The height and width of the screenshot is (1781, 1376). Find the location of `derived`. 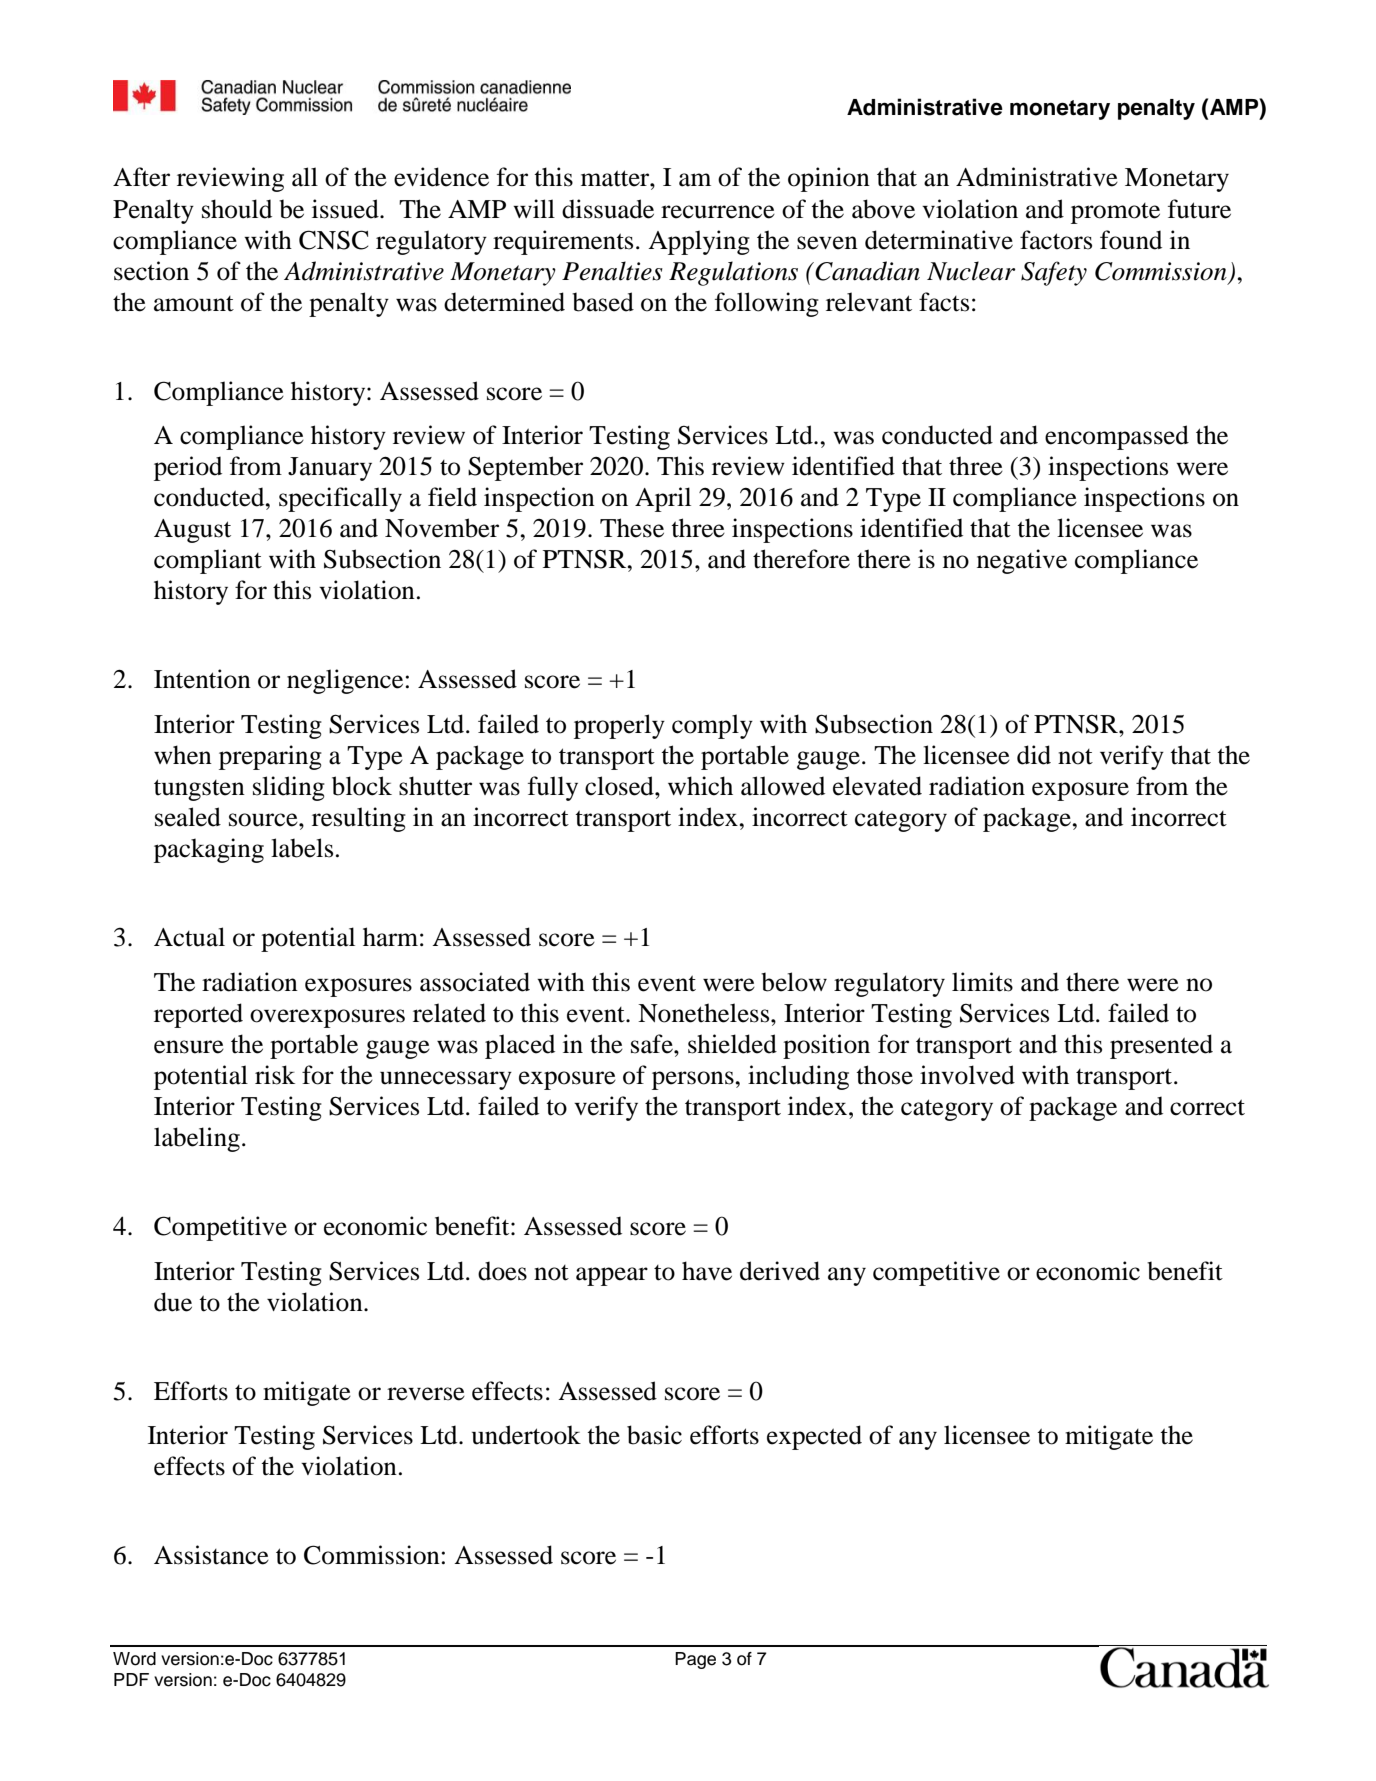

derived is located at coordinates (780, 1271).
